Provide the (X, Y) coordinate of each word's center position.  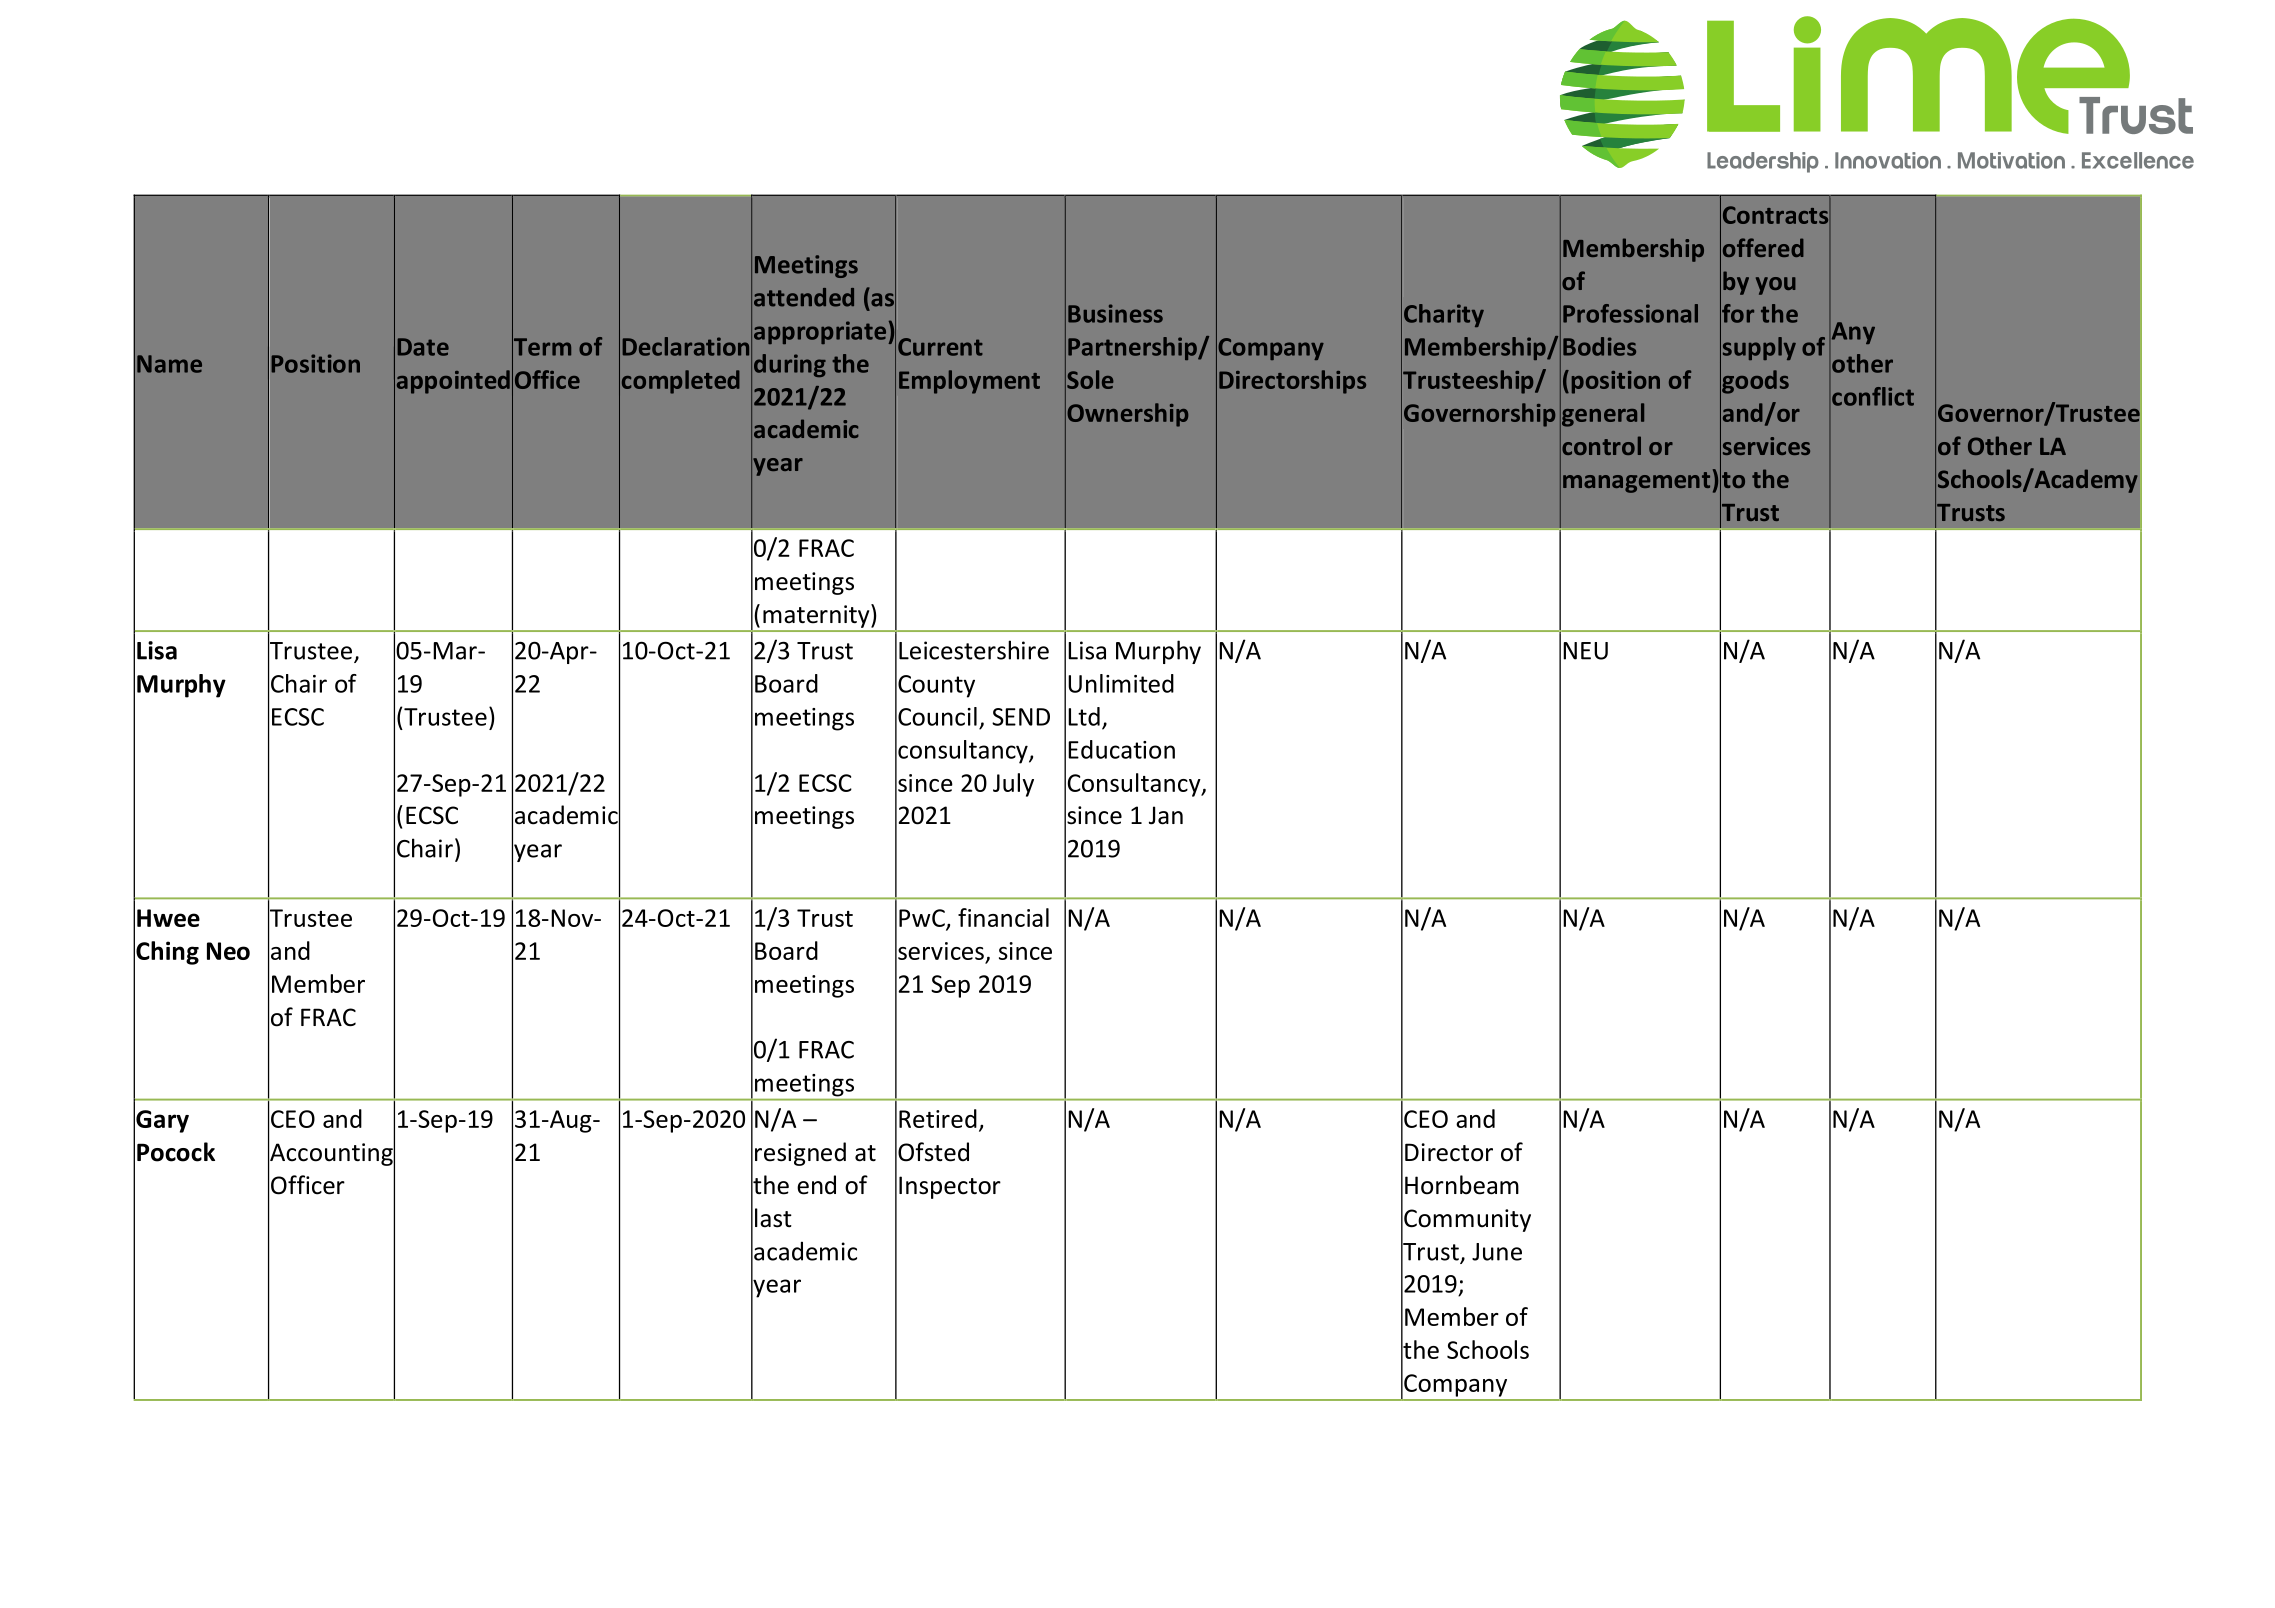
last (773, 1218)
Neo (228, 951)
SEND (1021, 717)
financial (1003, 917)
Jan (1166, 815)
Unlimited (1121, 683)
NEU (1585, 651)
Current (940, 347)
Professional (1630, 313)
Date (423, 347)
